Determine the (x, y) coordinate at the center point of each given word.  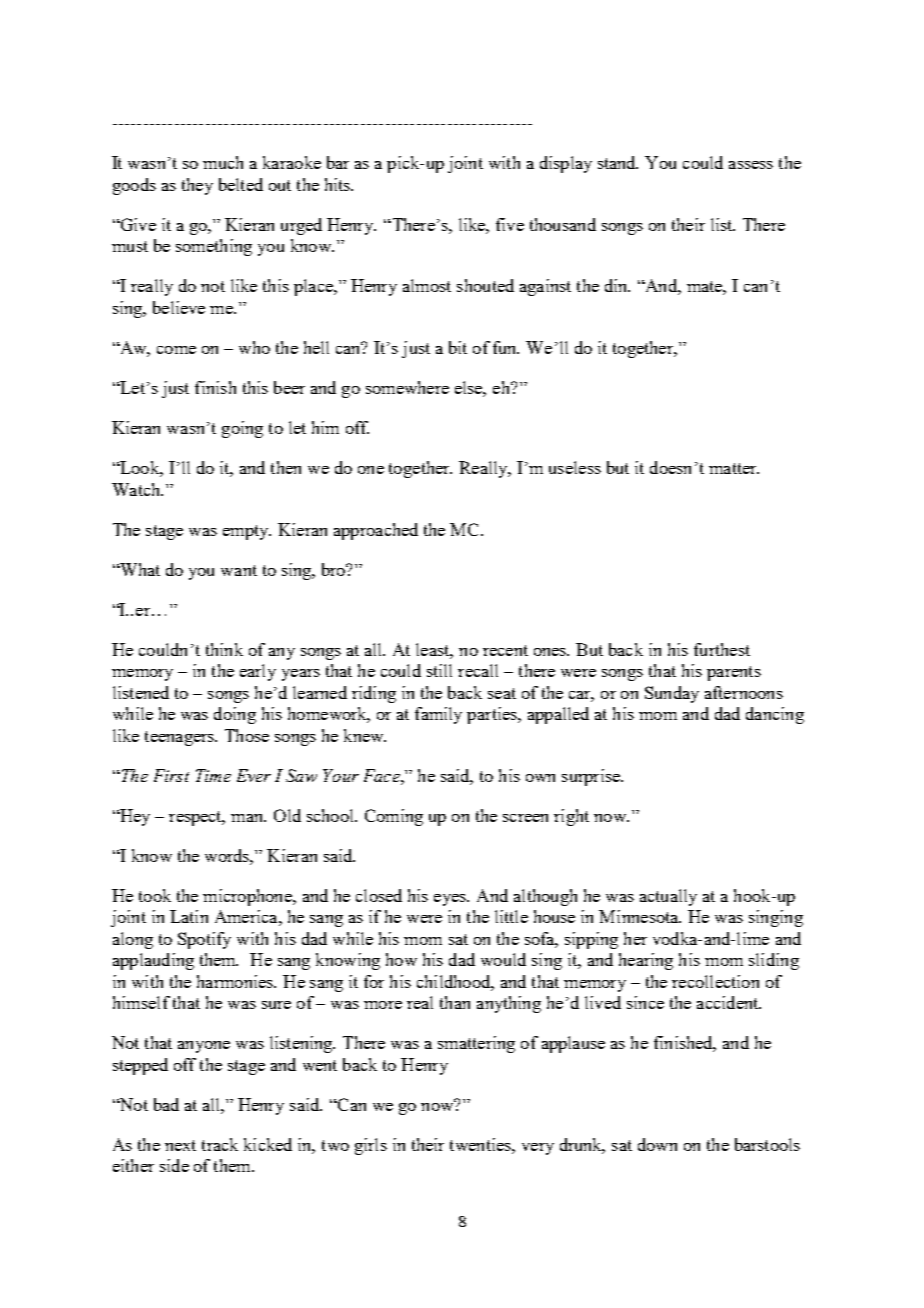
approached (376, 531)
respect (197, 818)
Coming (394, 817)
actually (668, 897)
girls (371, 1146)
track (220, 1144)
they (197, 186)
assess (751, 165)
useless (575, 467)
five (510, 224)
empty (247, 532)
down (657, 1144)
